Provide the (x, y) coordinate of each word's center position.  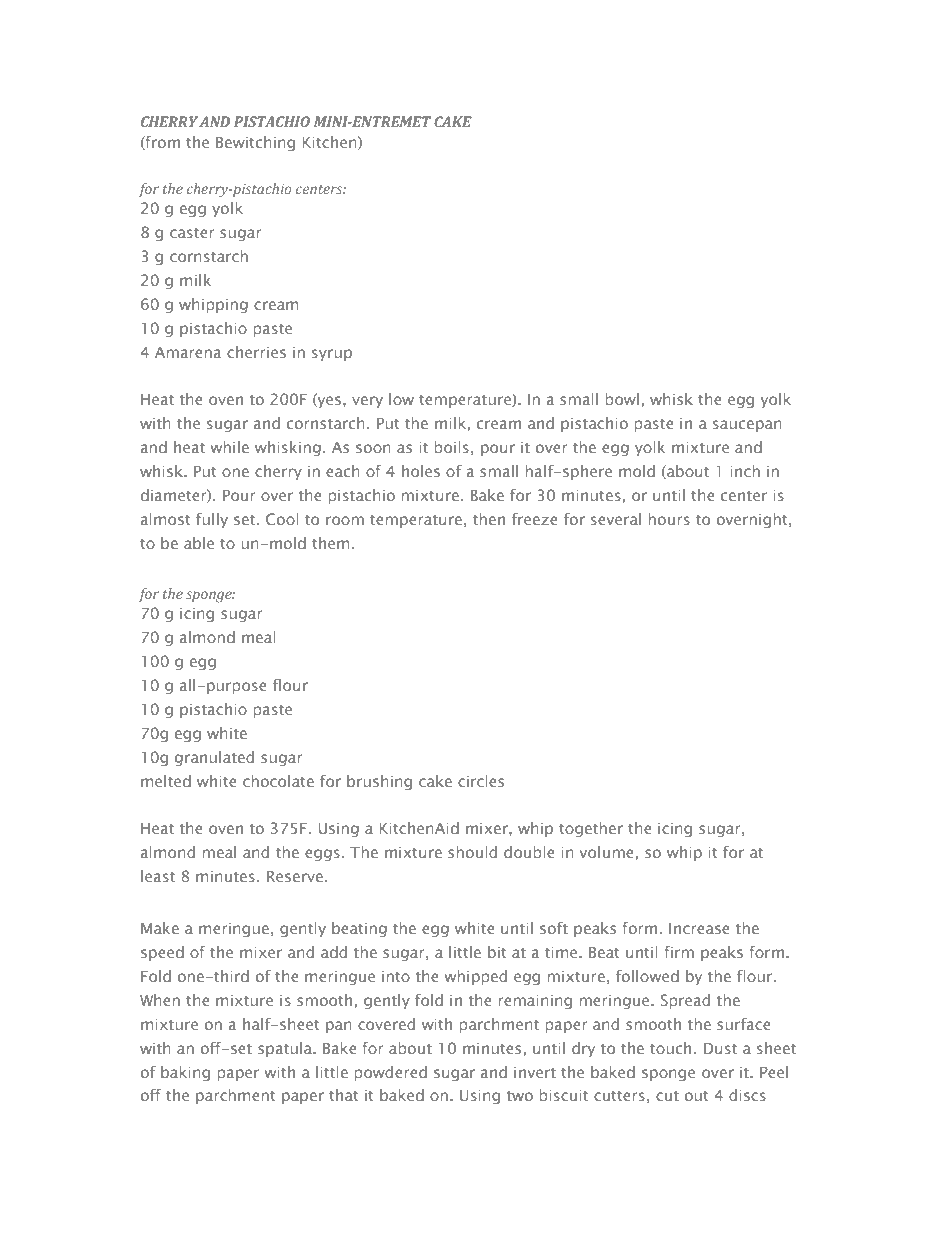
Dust (720, 1048)
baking (185, 1073)
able (199, 543)
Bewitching (255, 143)
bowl (622, 399)
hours (669, 519)
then (489, 519)
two (520, 1096)
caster (192, 233)
